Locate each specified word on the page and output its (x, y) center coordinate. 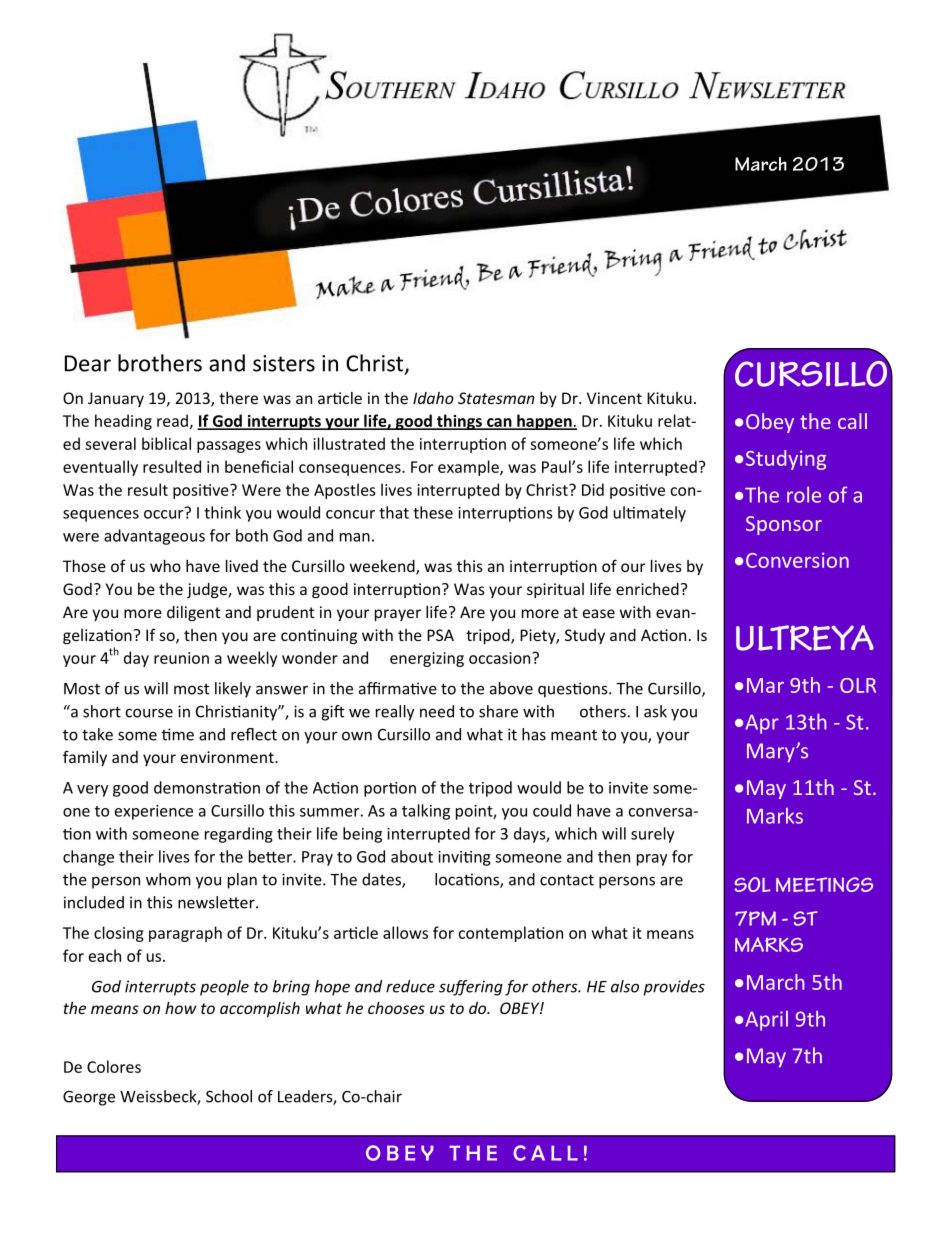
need (437, 711)
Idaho (433, 398)
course (149, 713)
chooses (396, 1008)
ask (655, 711)
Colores (114, 1066)
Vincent (614, 398)
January (116, 399)
